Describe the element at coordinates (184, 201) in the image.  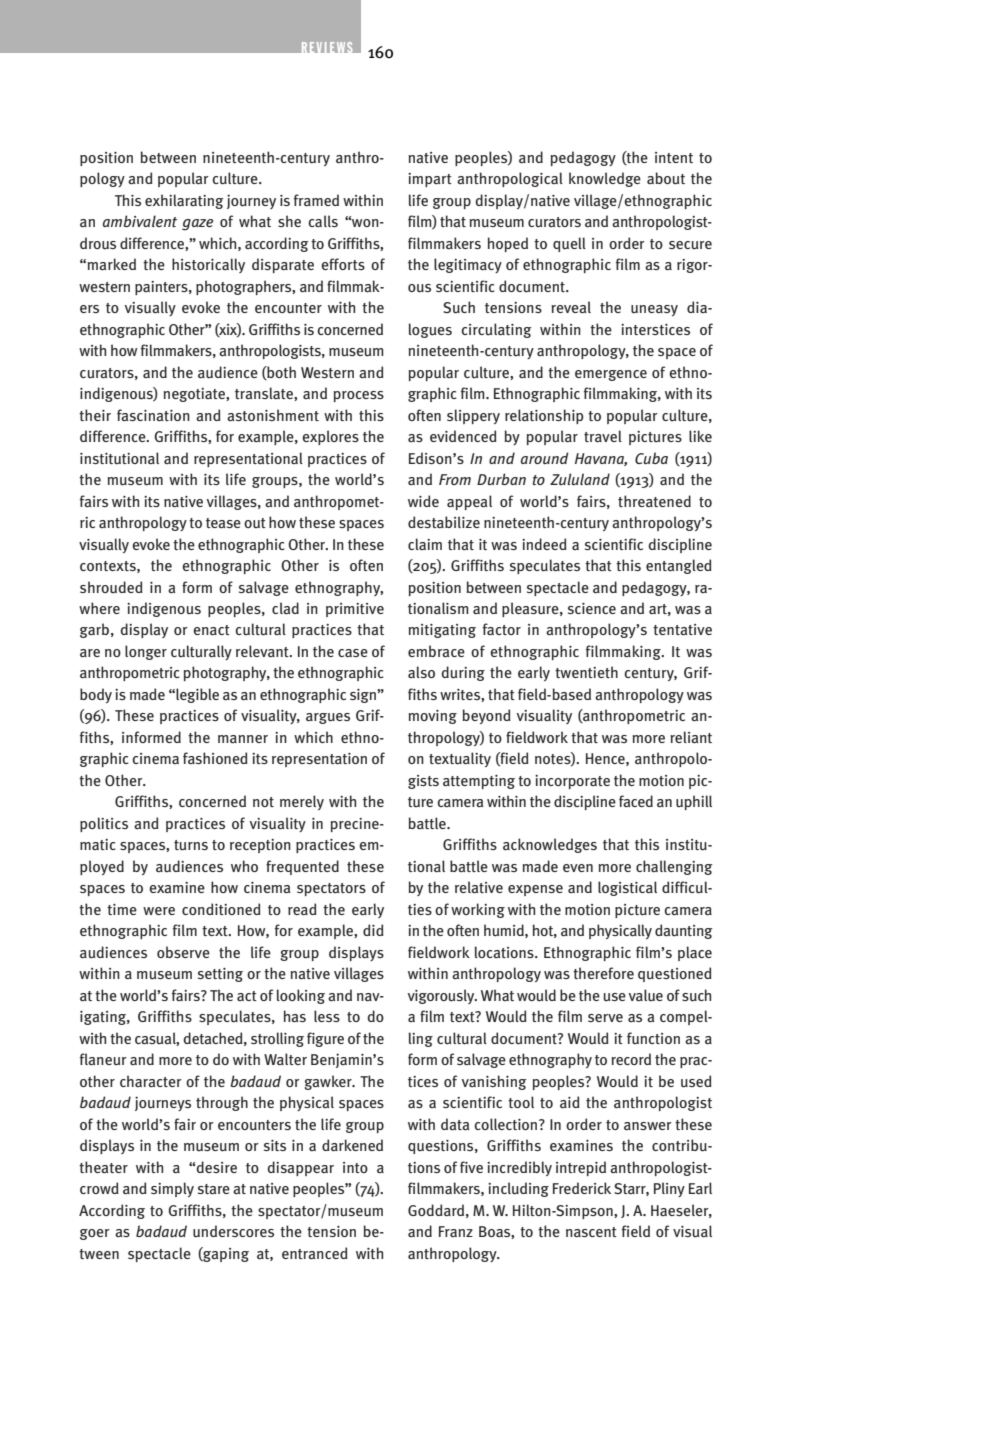
I see `exhilarating` at that location.
